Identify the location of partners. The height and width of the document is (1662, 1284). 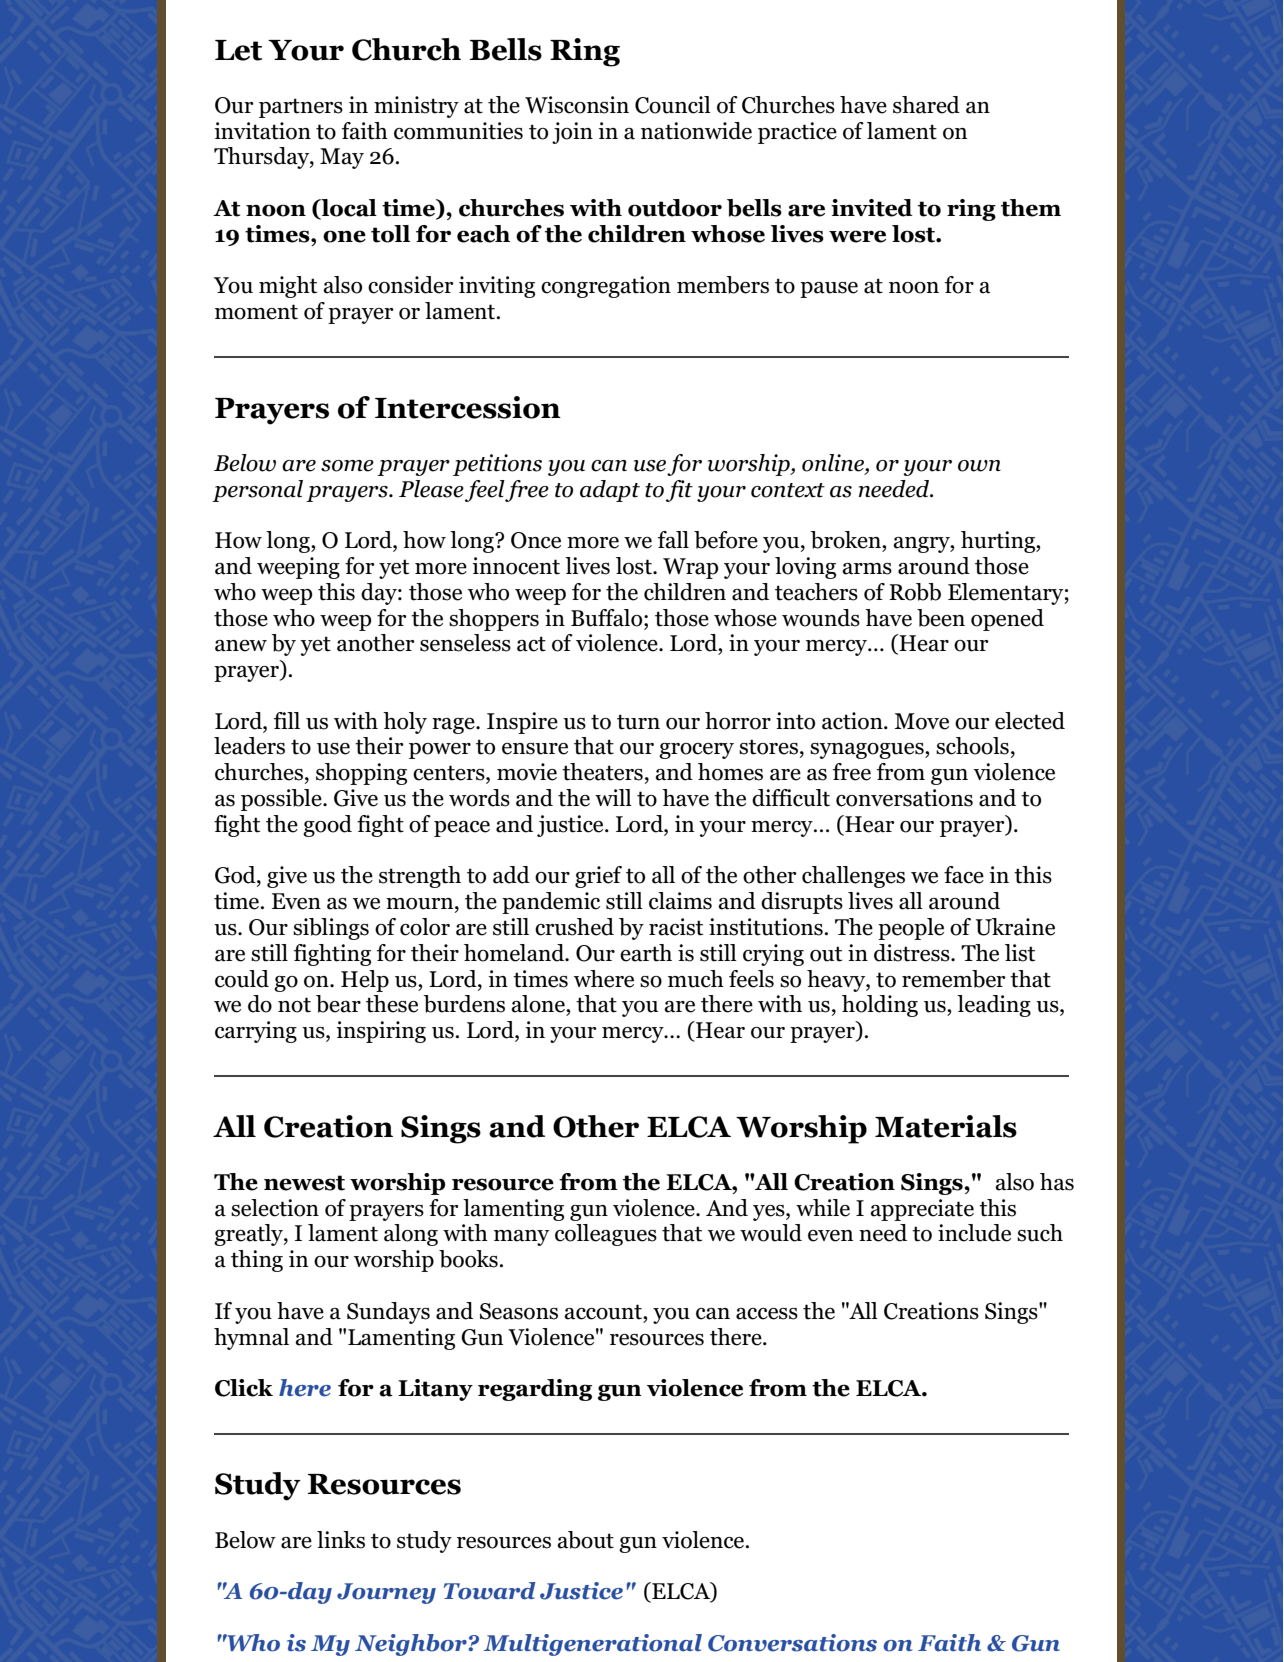
(301, 108).
